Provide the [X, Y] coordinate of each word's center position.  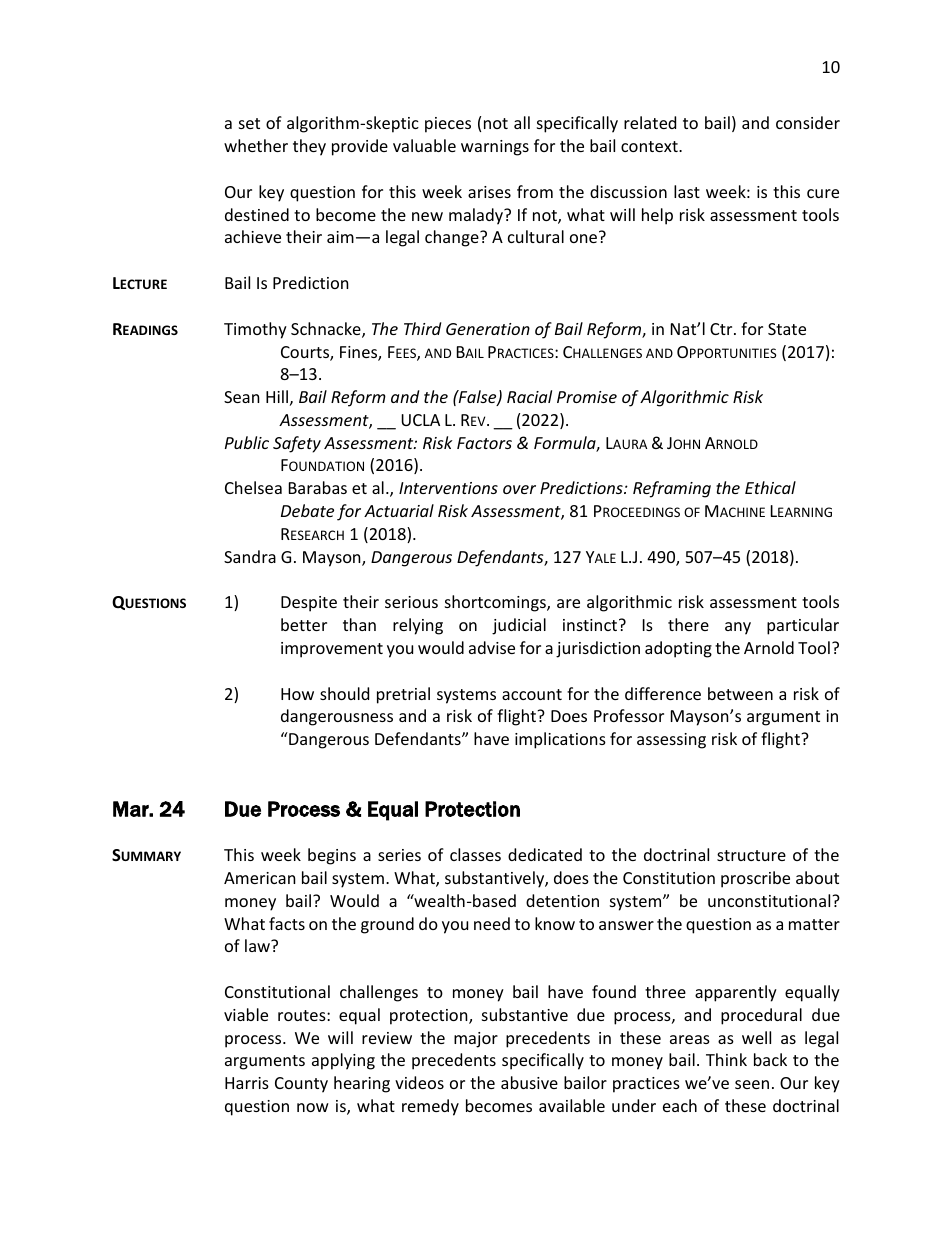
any [738, 628]
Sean [242, 397]
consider [808, 122]
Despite [309, 604]
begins [332, 856]
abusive [529, 1082]
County [301, 1085]
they [309, 147]
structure [751, 855]
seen [752, 1084]
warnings [495, 148]
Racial [529, 396]
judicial [519, 626]
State [787, 329]
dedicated [545, 854]
